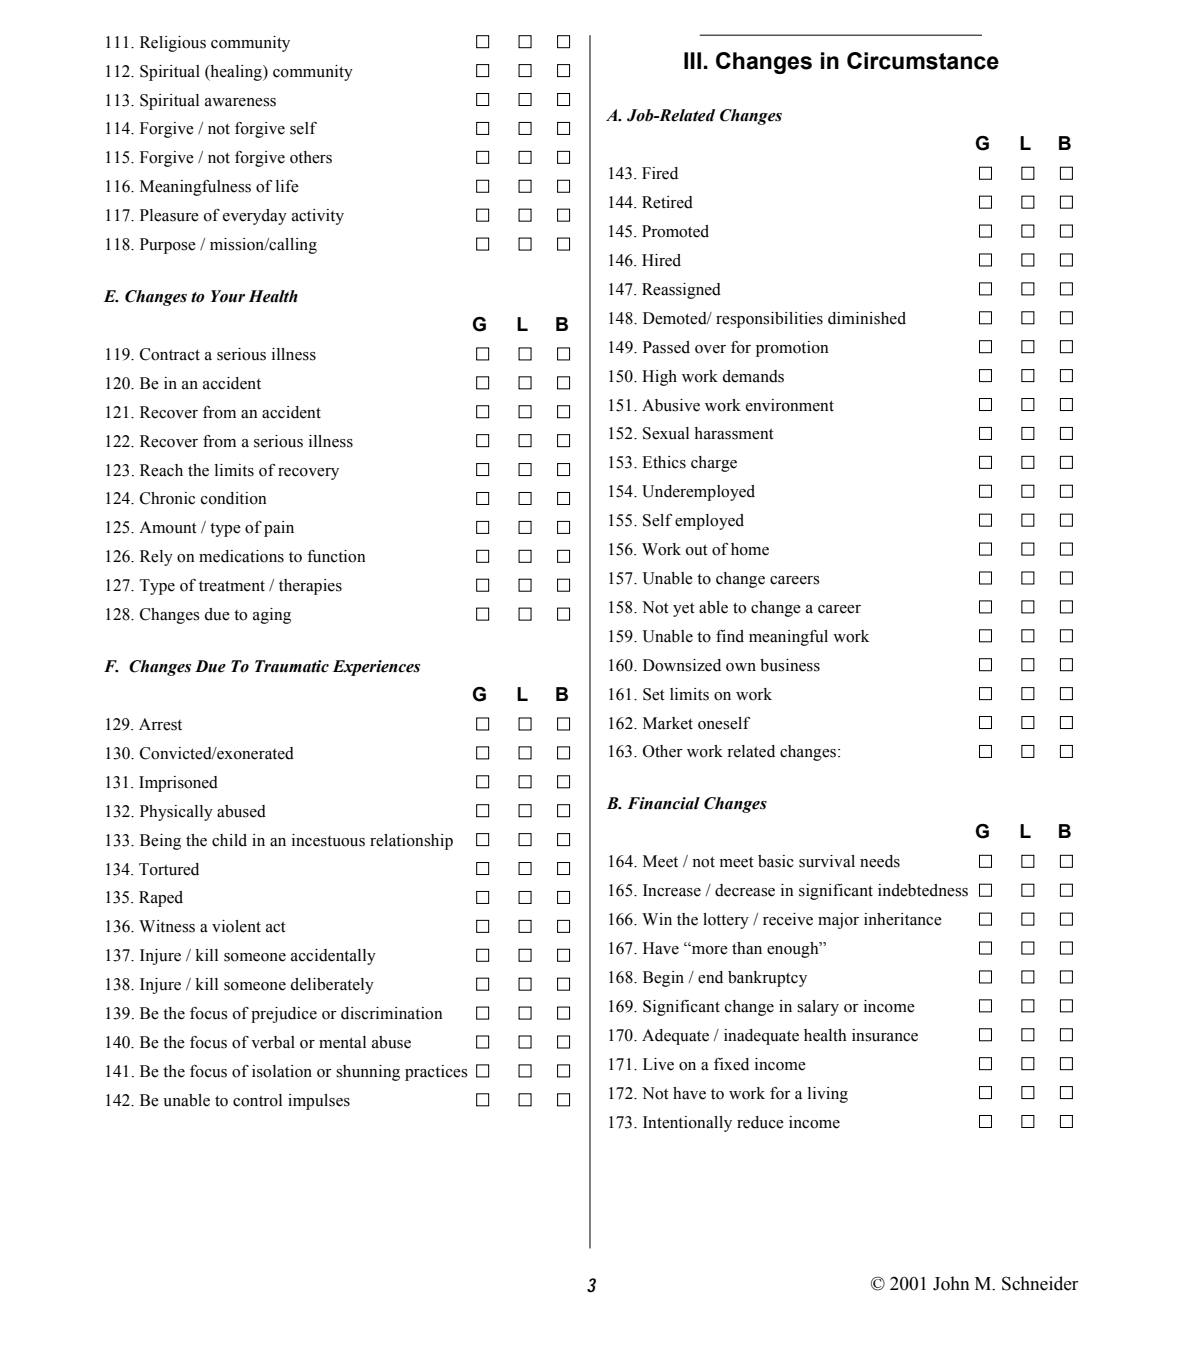 This screenshot has width=1179, height=1353. What do you see at coordinates (867, 318) in the screenshot?
I see `diminished` at bounding box center [867, 318].
